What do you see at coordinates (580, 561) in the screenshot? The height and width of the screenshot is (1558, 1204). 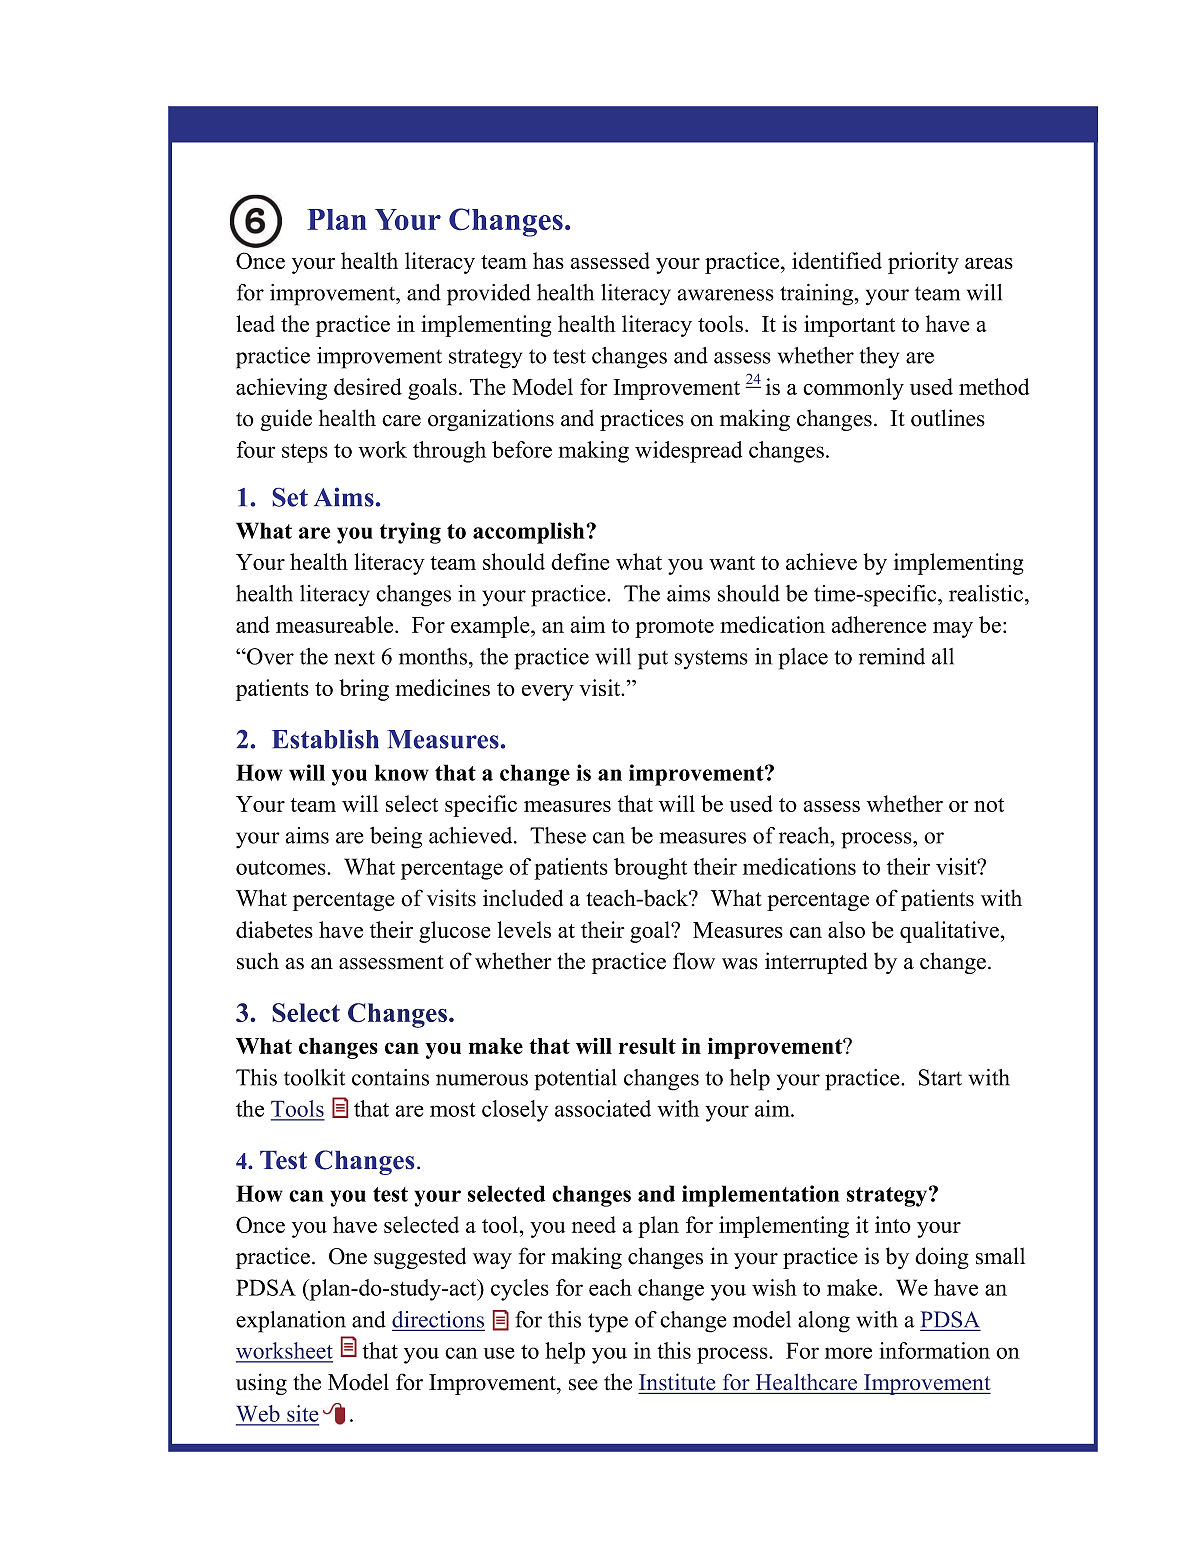 I see `define` at bounding box center [580, 561].
